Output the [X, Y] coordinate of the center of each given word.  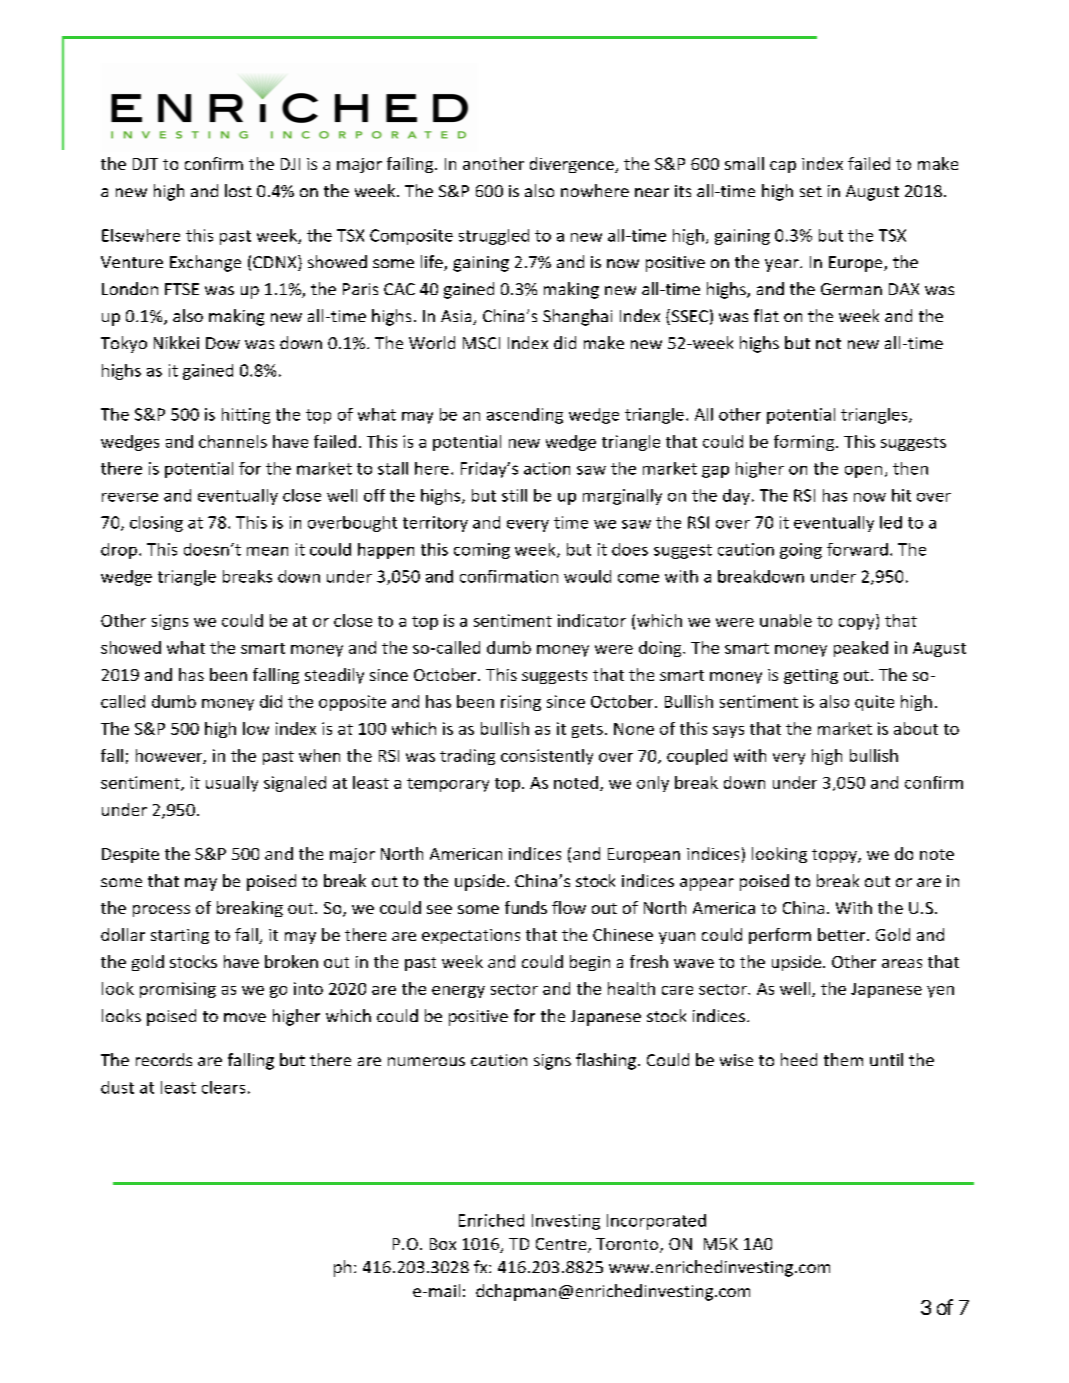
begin [590, 963]
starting [180, 936]
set [811, 191]
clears [223, 1087]
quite [874, 703]
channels [233, 441]
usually [232, 784]
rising [521, 703]
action [547, 468]
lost [238, 190]
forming [805, 443]
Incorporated [656, 1222]
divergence [573, 165]
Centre [562, 1245]
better [843, 934]
